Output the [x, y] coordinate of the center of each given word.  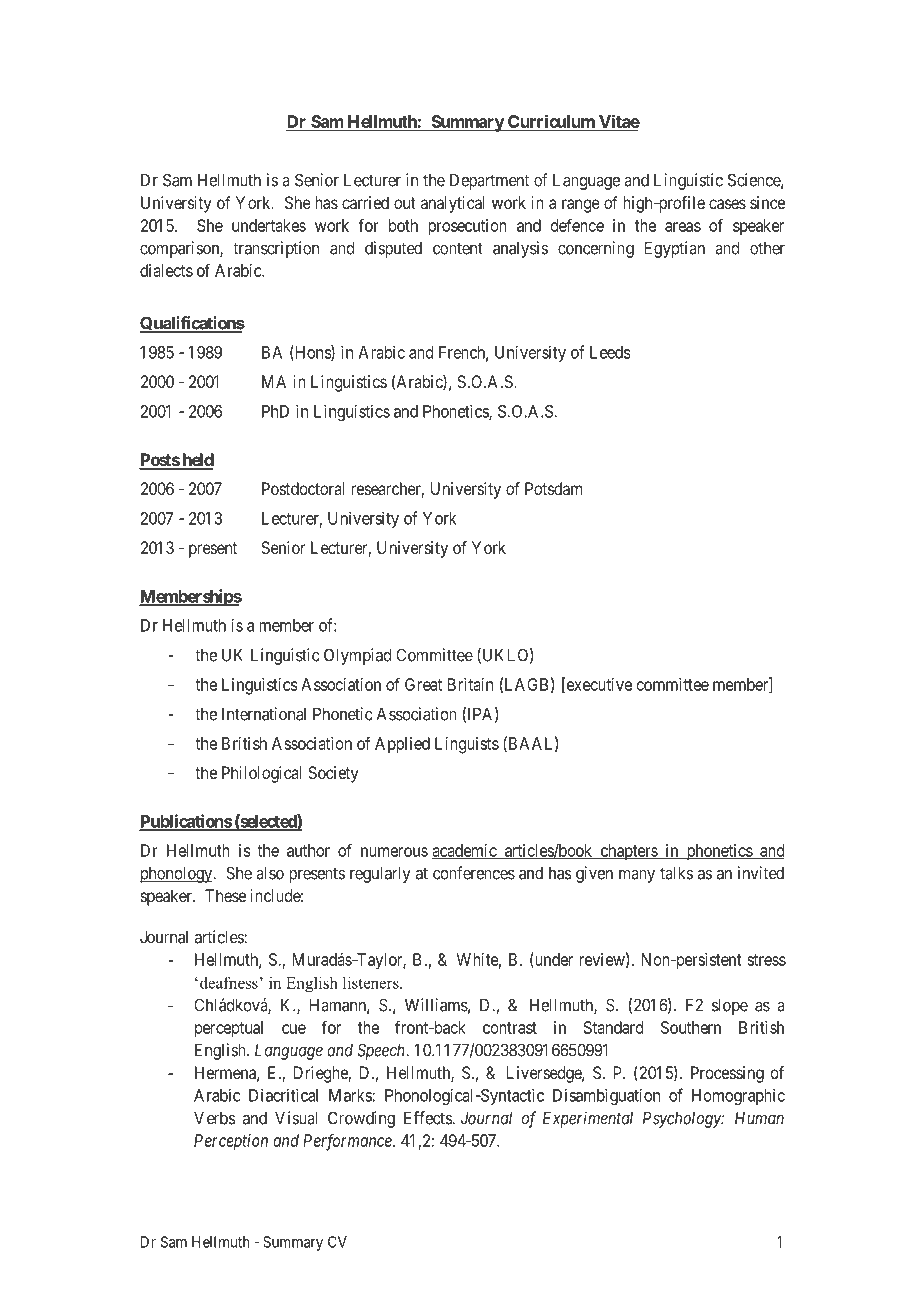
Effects [428, 1118]
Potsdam [553, 488]
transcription [276, 249]
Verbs [215, 1118]
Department [489, 181]
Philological [261, 774]
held [197, 461]
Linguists [467, 745]
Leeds [610, 352]
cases [727, 204]
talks [676, 873]
